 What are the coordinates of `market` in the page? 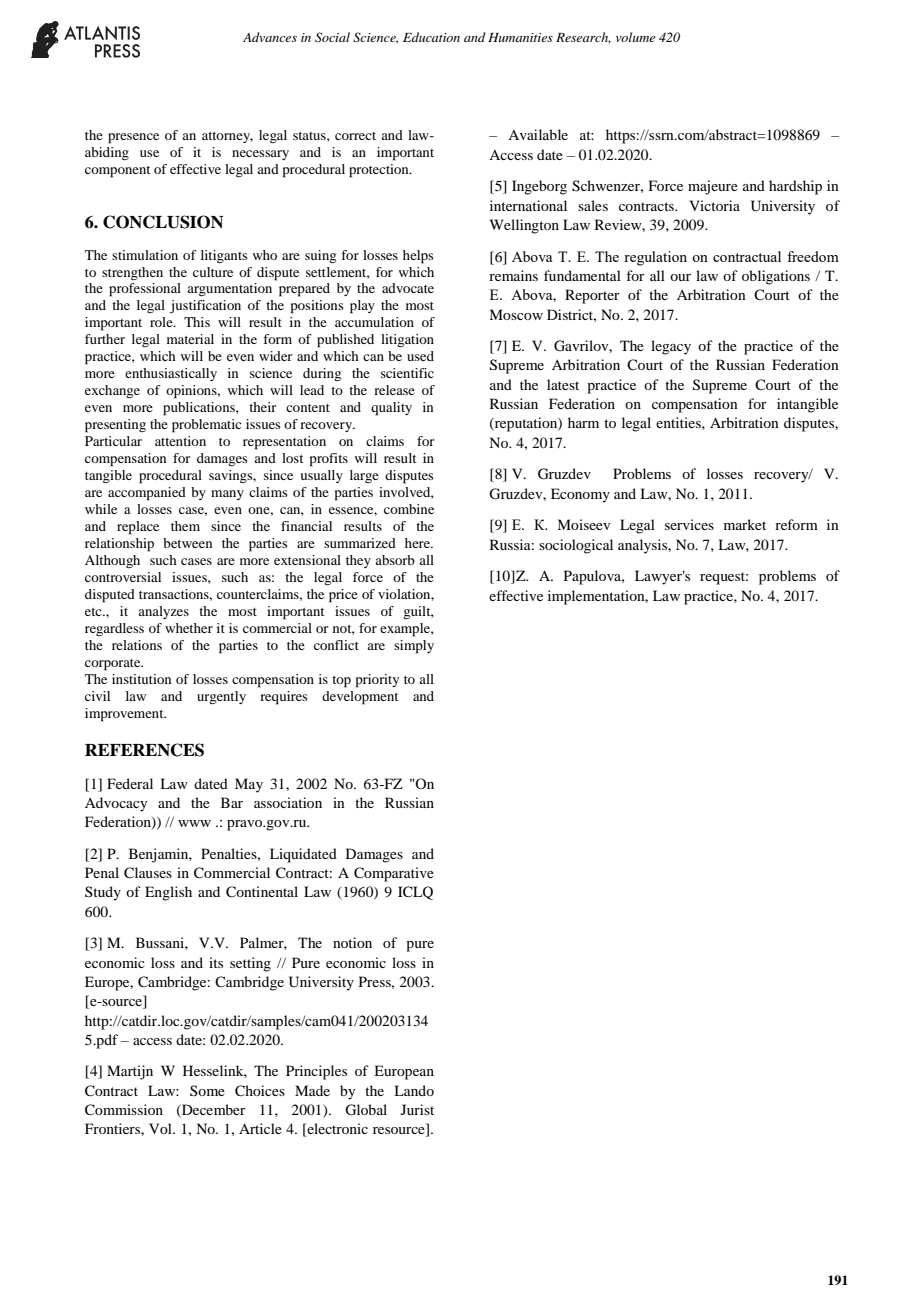 It's located at (745, 524).
